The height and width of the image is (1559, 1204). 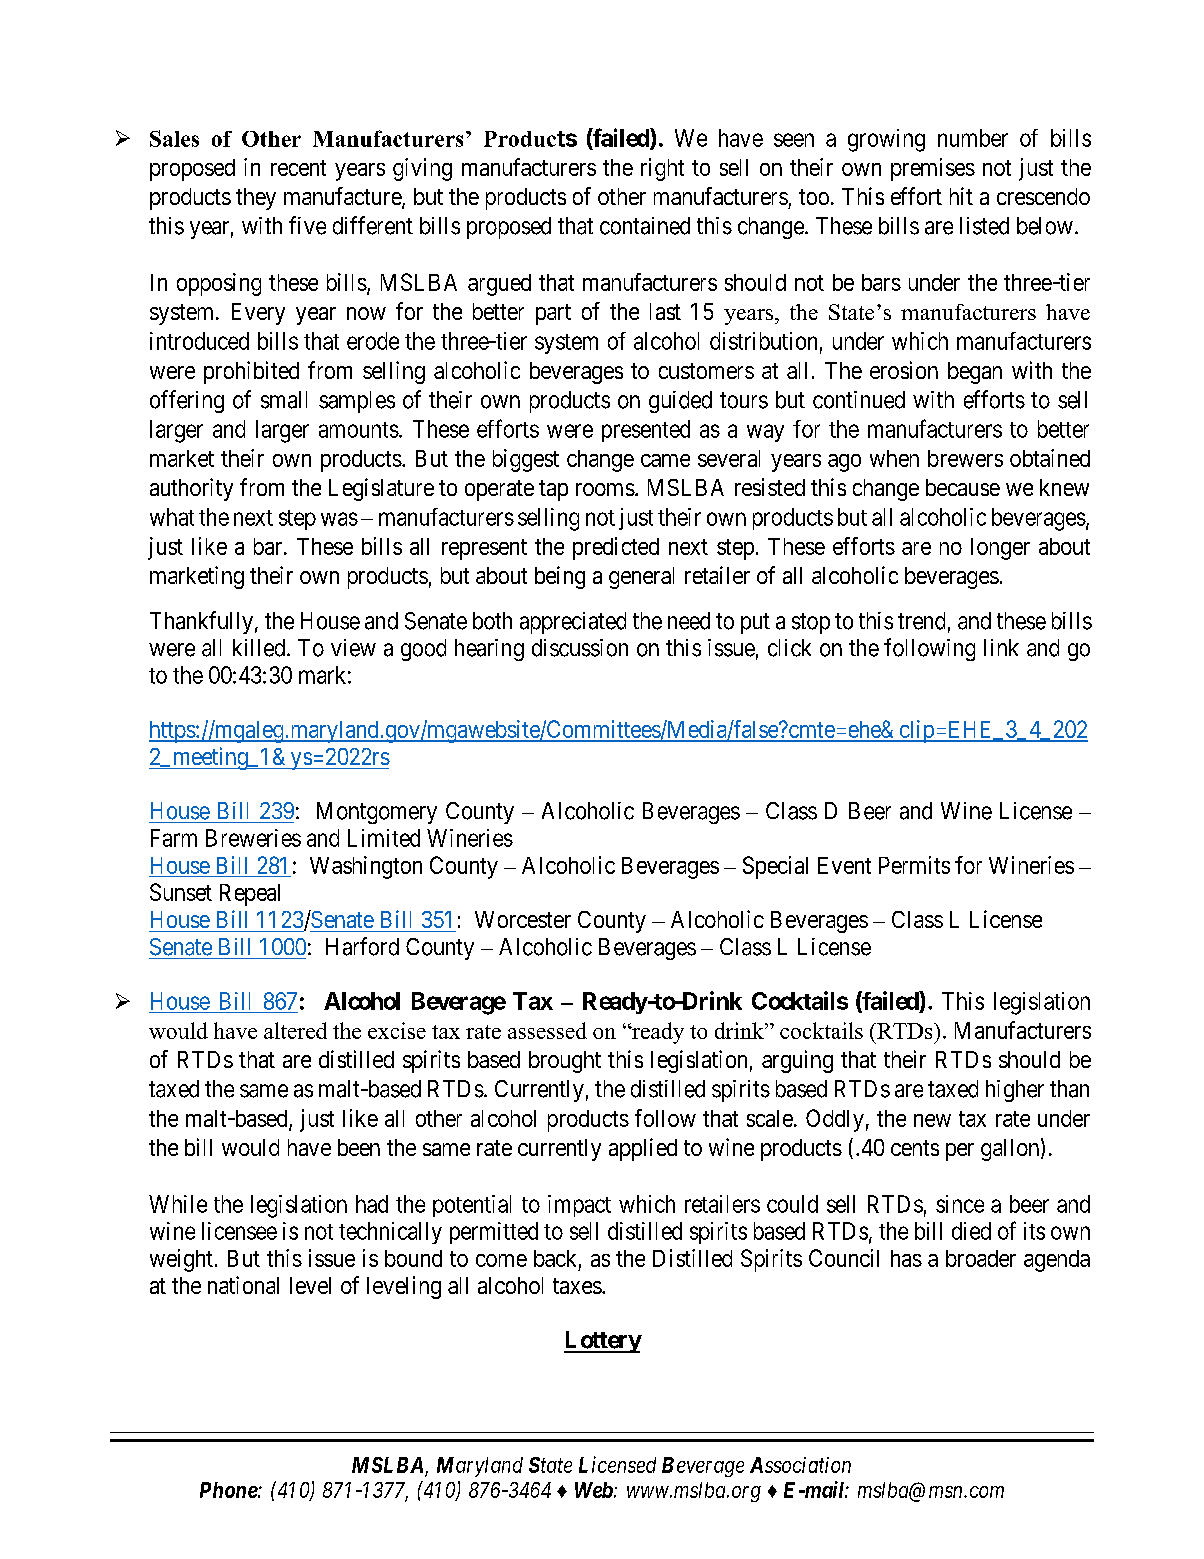 I want to click on Worcester, so click(x=523, y=919).
